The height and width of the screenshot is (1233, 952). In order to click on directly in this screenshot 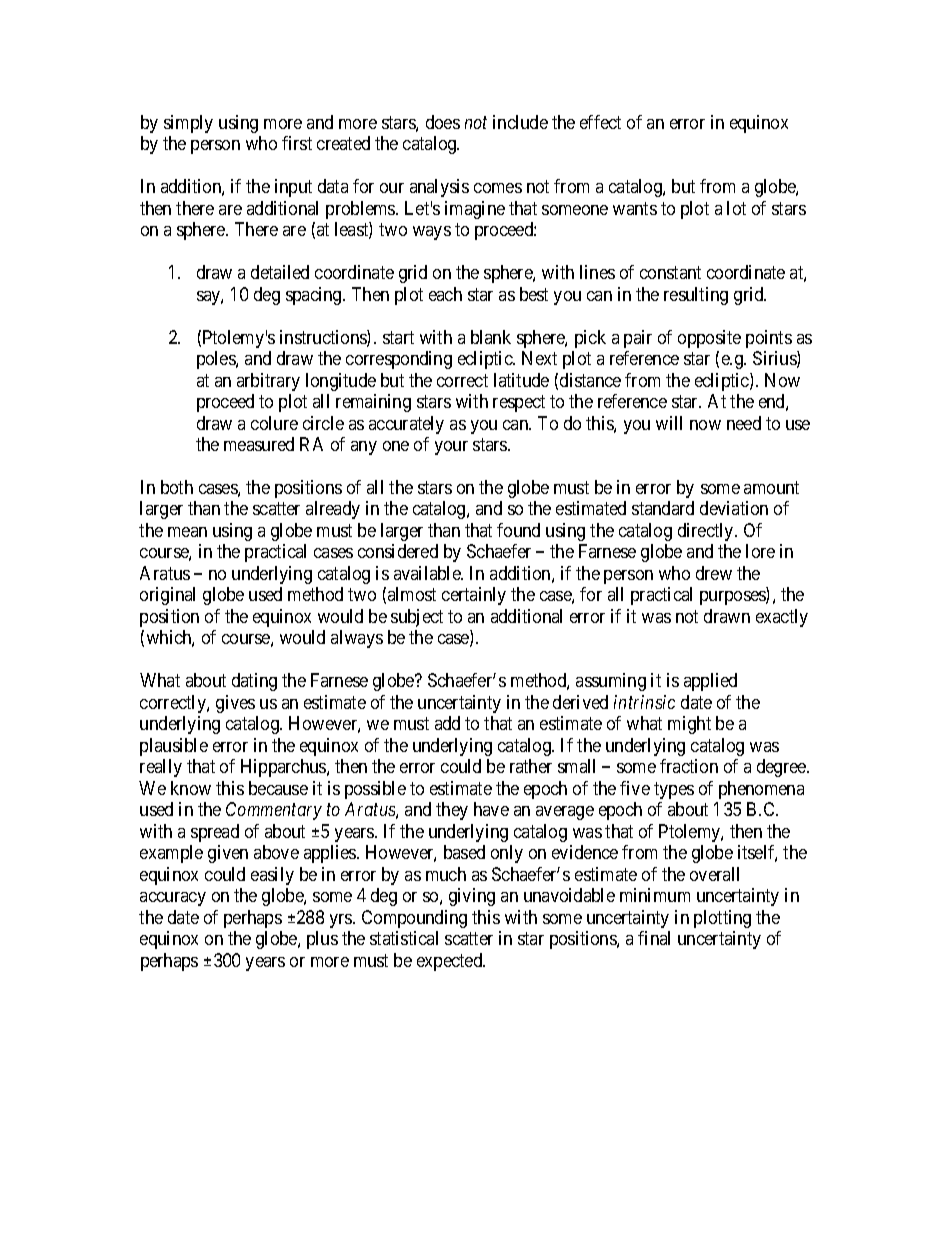, I will do `click(707, 532)`.
